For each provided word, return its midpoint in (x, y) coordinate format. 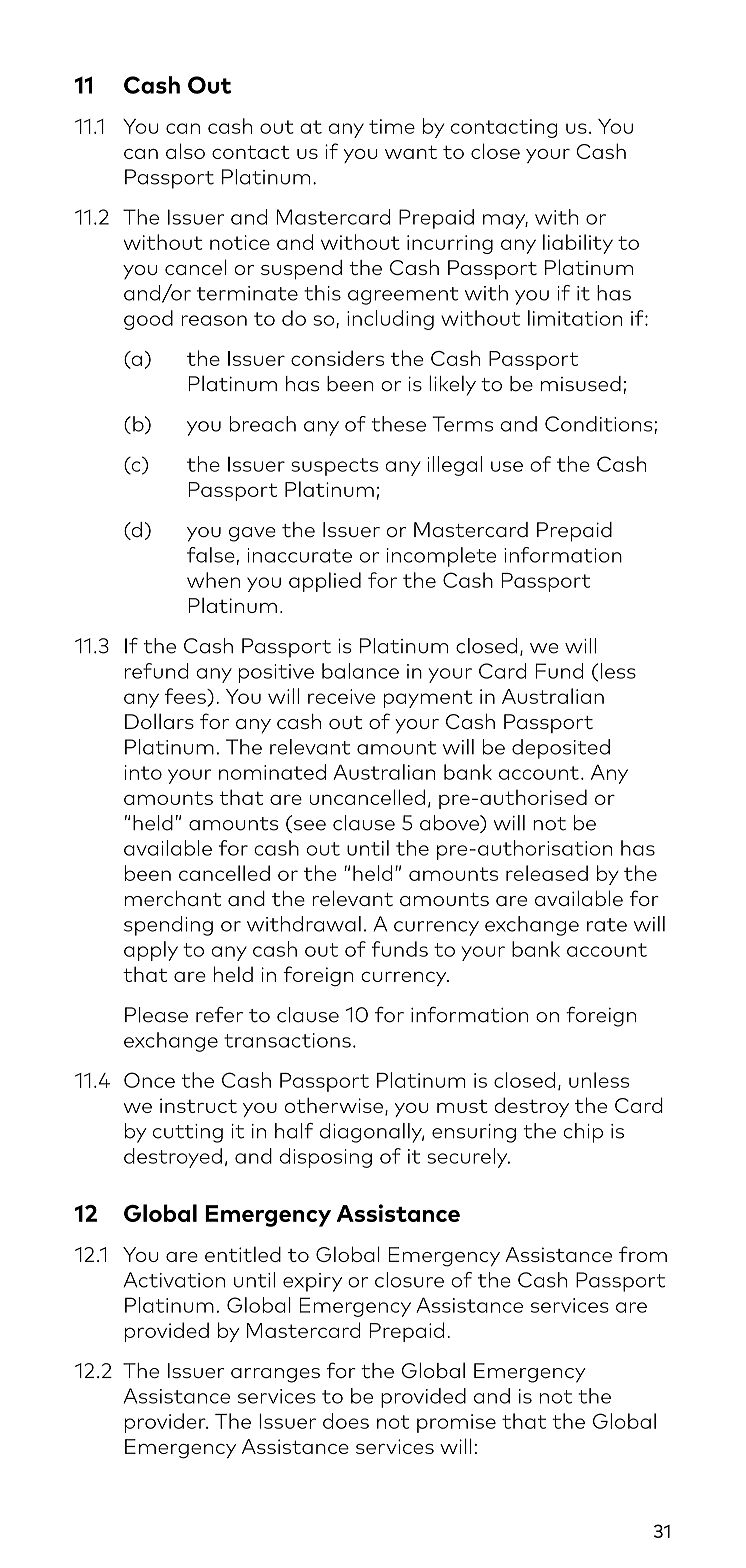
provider (166, 1423)
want (411, 152)
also (185, 151)
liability (578, 244)
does (346, 1421)
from (643, 1254)
